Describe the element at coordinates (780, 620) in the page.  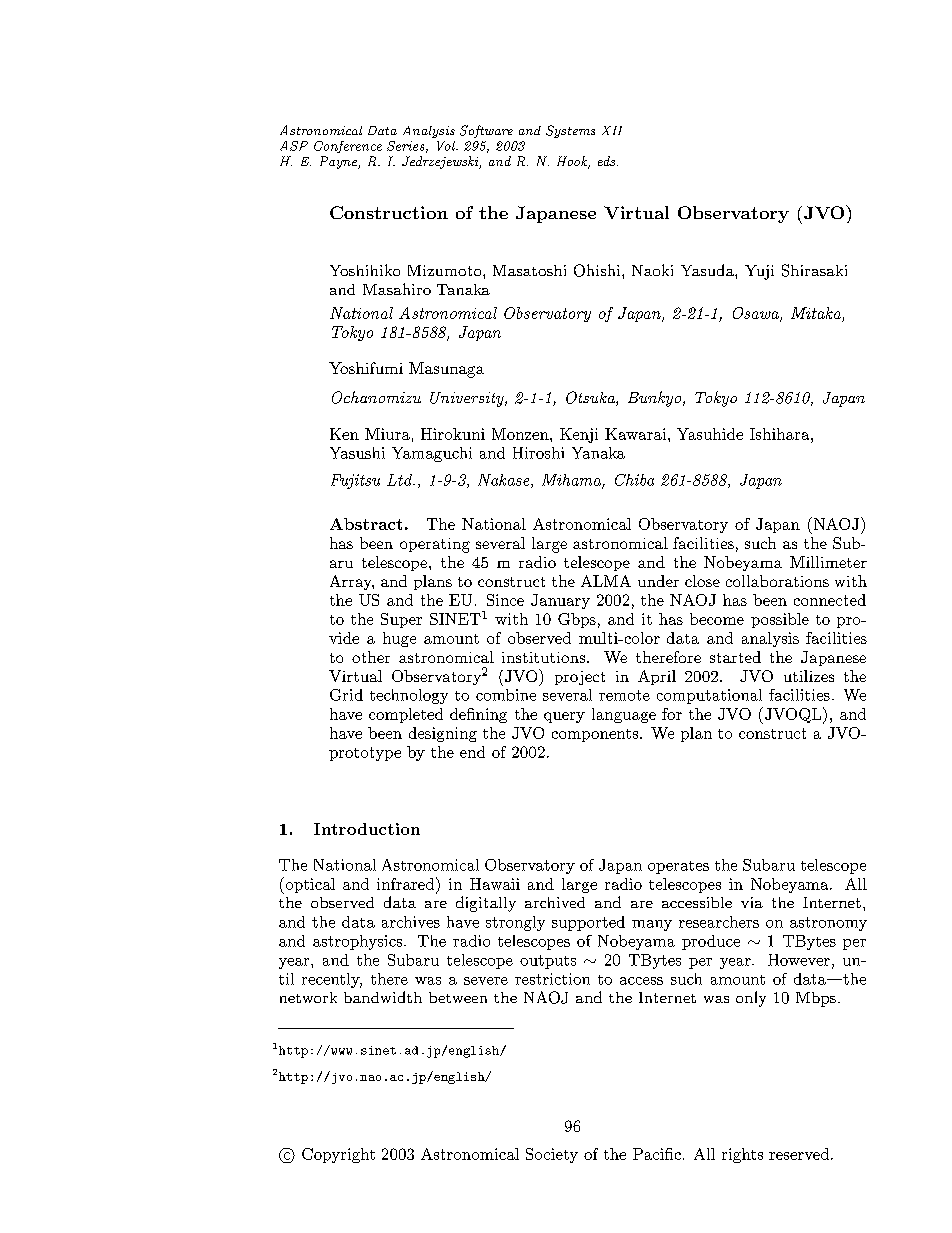
I see `possible` at that location.
